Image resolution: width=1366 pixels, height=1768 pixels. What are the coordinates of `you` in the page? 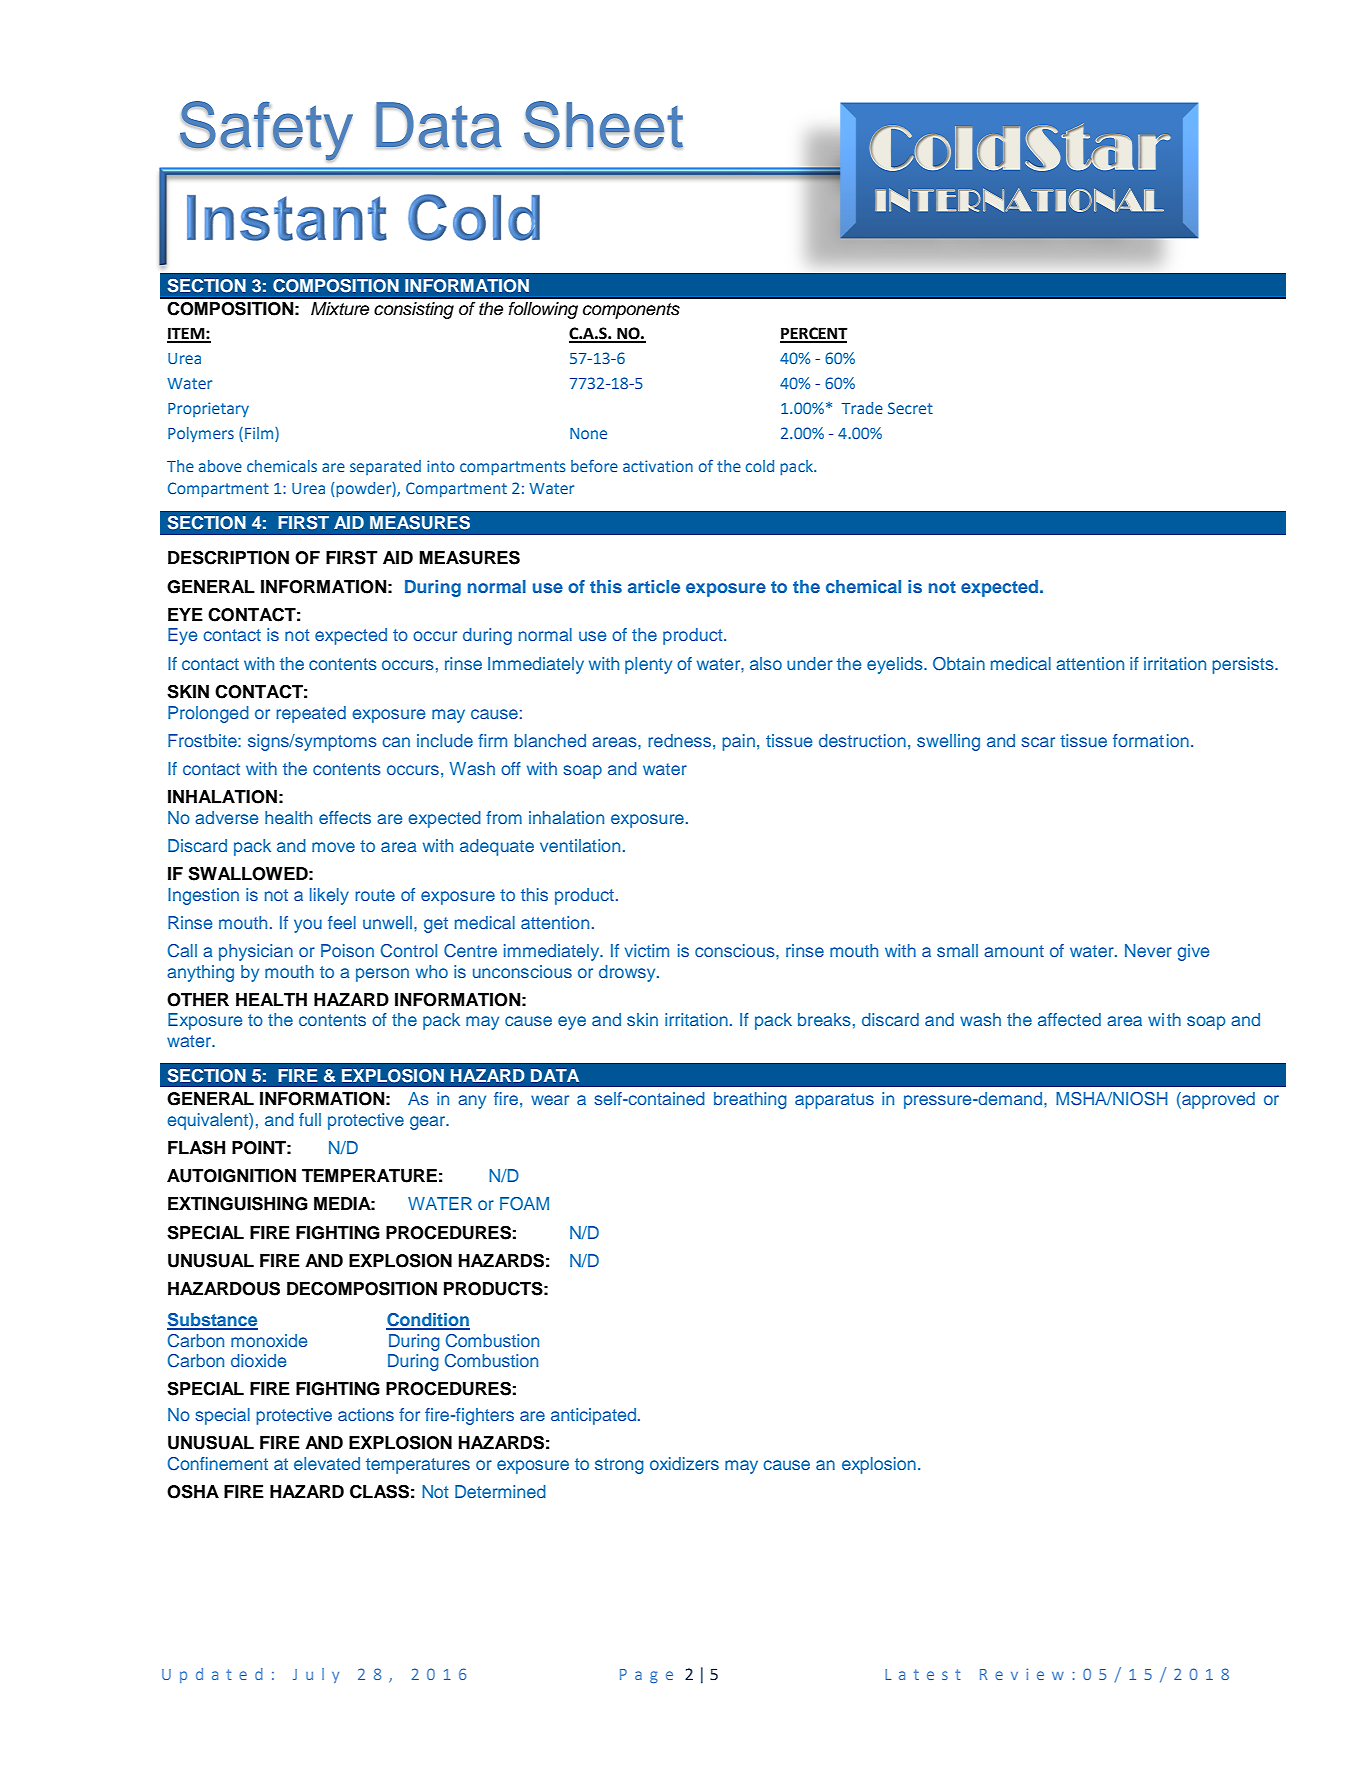 It's located at (308, 926).
